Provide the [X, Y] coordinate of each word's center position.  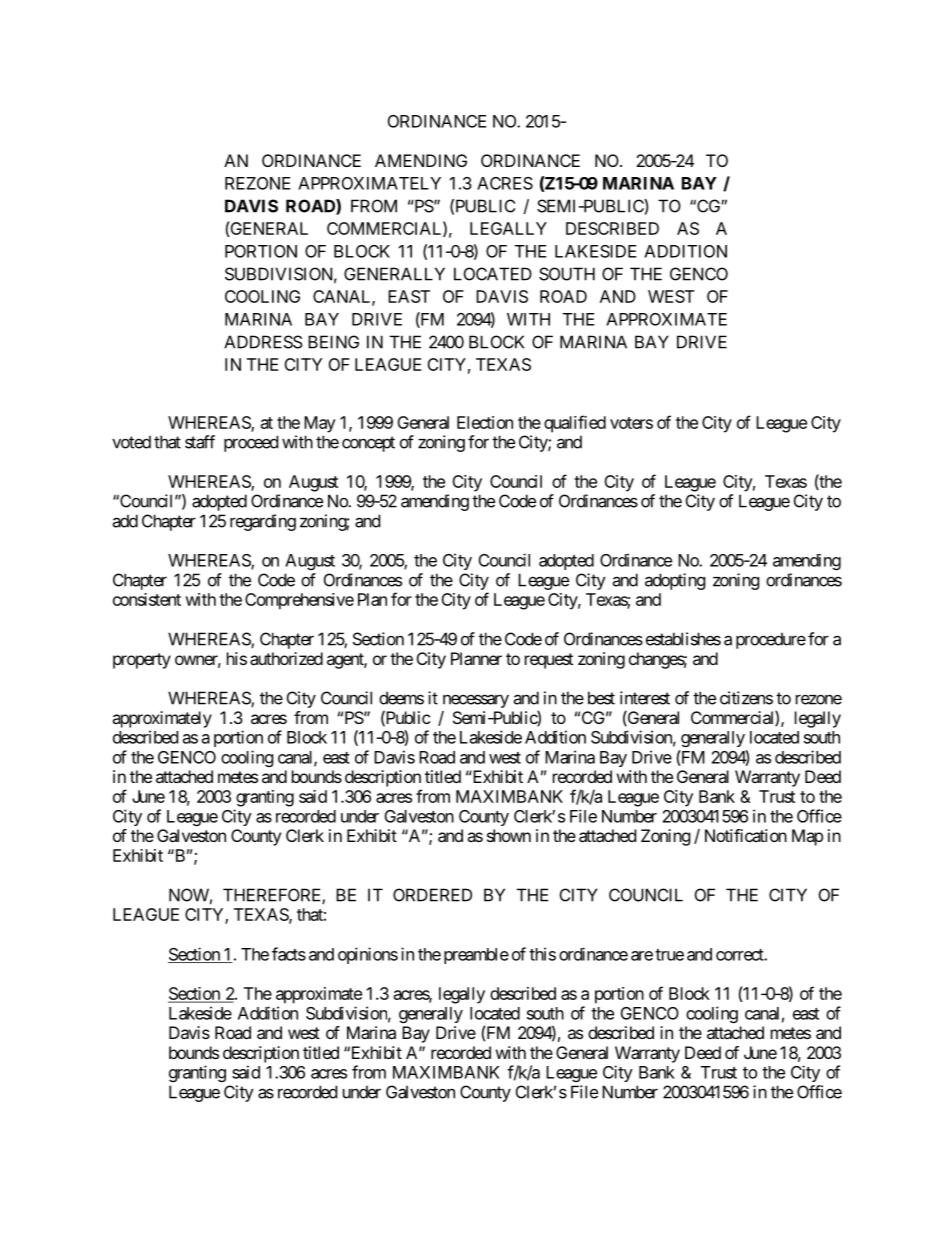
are [642, 956]
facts [289, 954]
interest [645, 698]
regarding [263, 522]
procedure [771, 640]
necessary [476, 701]
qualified [575, 424]
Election [485, 422]
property [142, 661]
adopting [675, 581]
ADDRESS [263, 342]
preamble [476, 956]
